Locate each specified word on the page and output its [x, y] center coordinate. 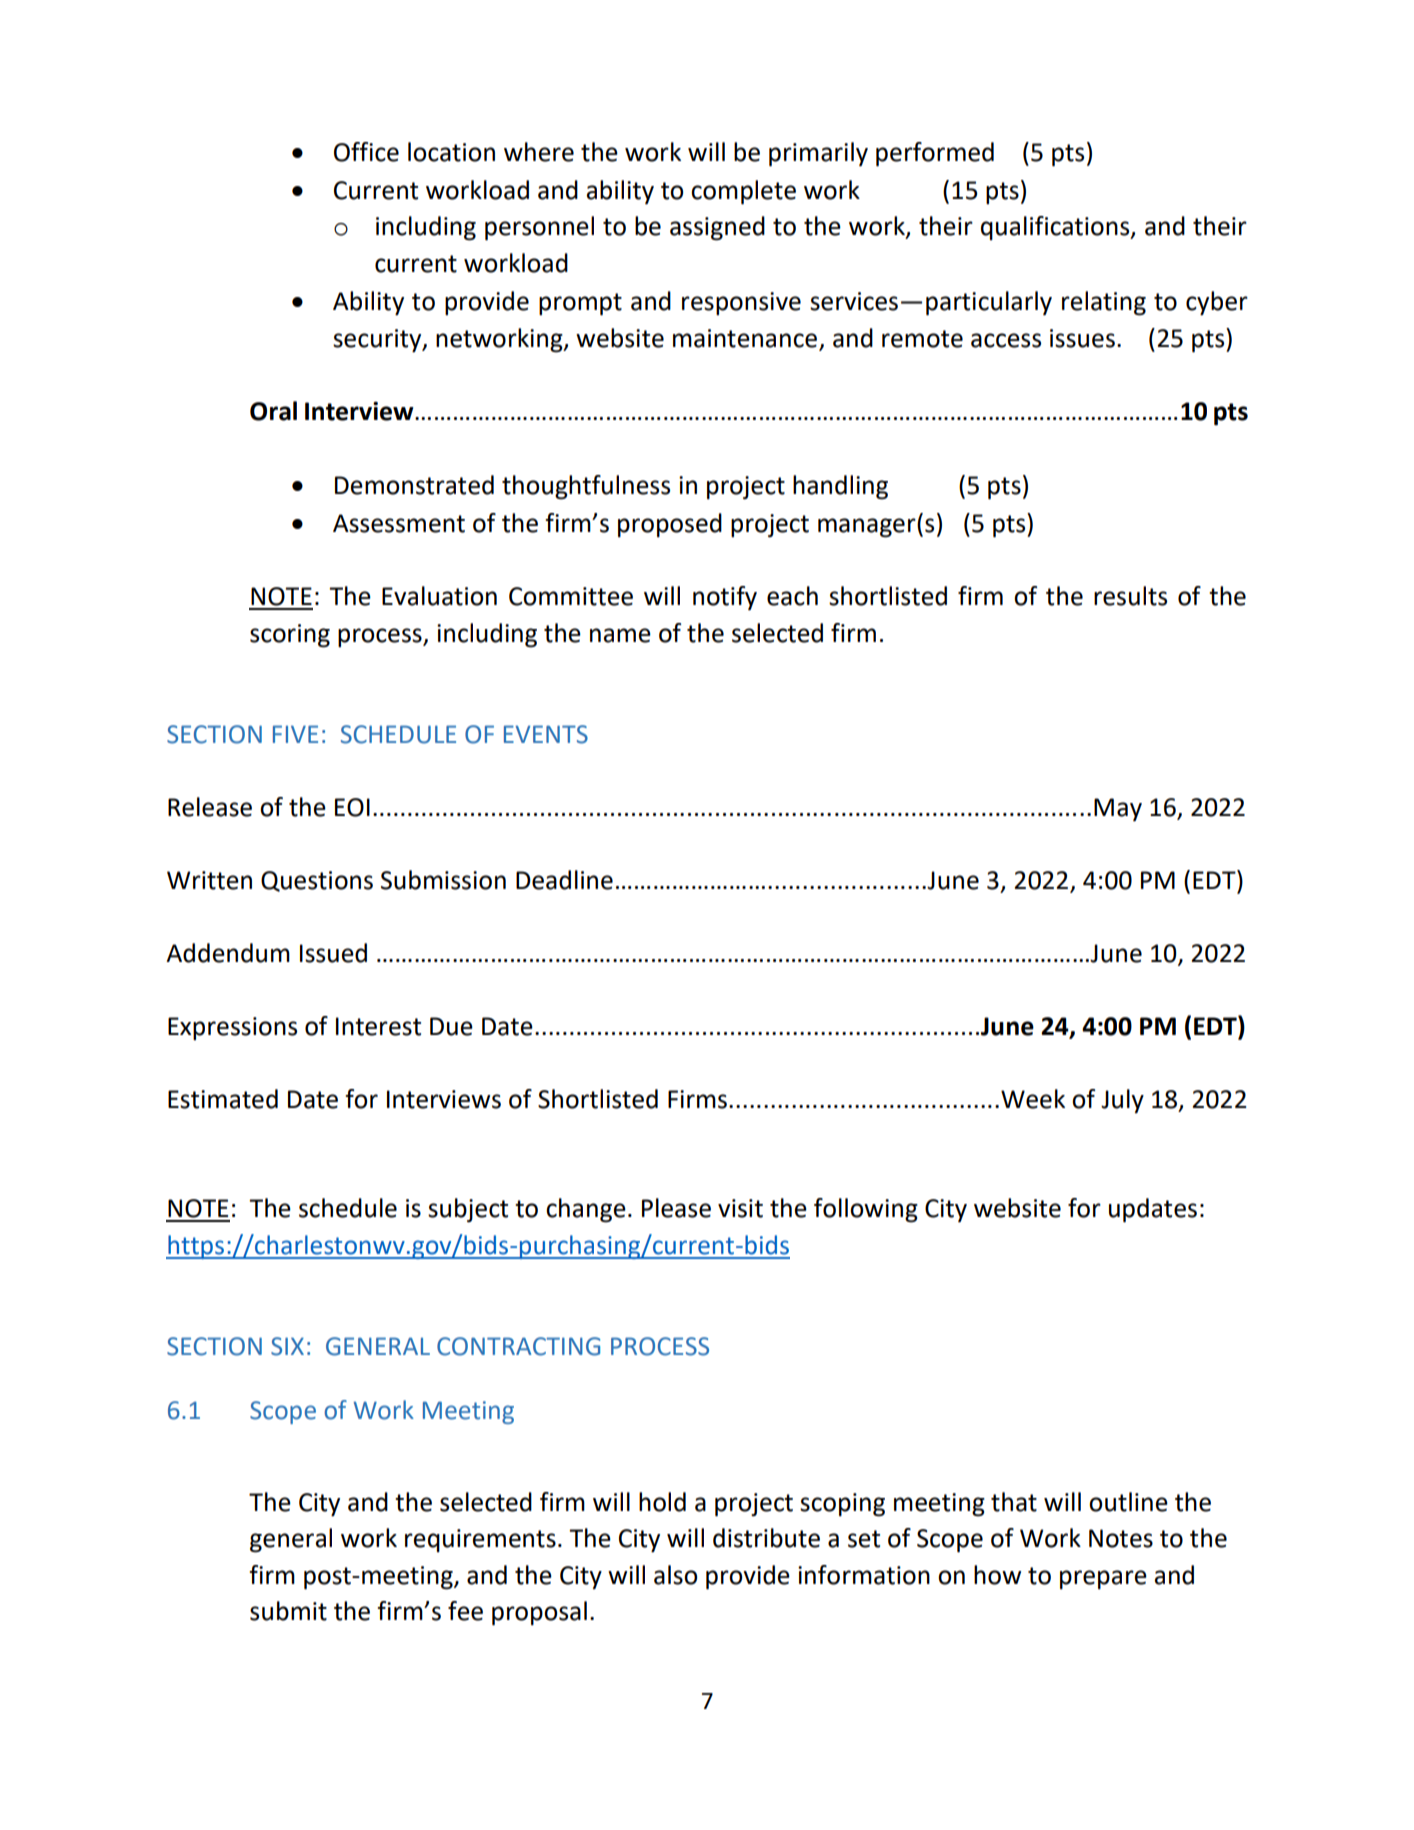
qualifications [1056, 228]
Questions [317, 881]
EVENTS [546, 734]
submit [288, 1611]
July [1122, 1101]
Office [366, 152]
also [675, 1575]
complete [743, 192]
